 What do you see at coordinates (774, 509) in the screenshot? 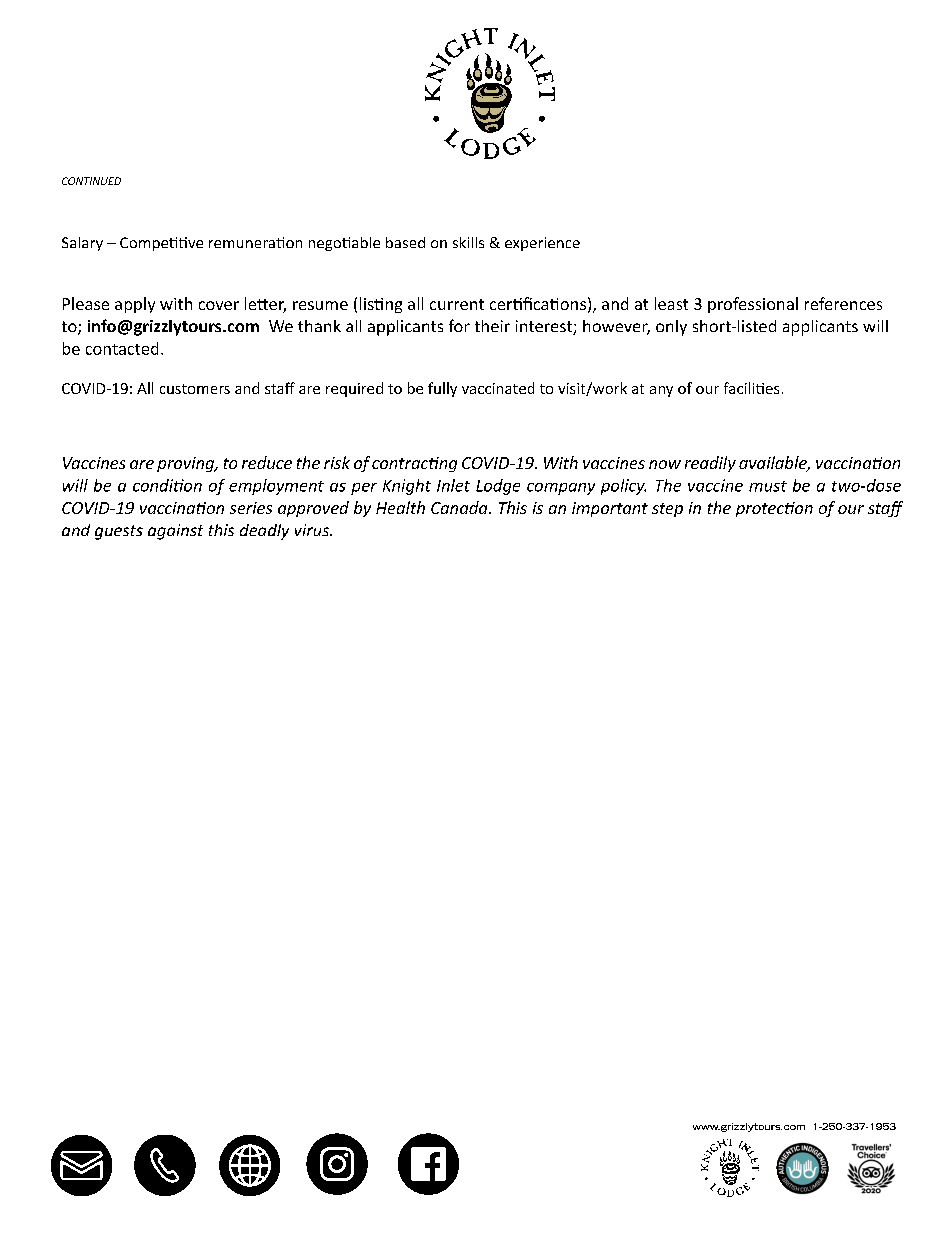
I see `protection` at bounding box center [774, 509].
